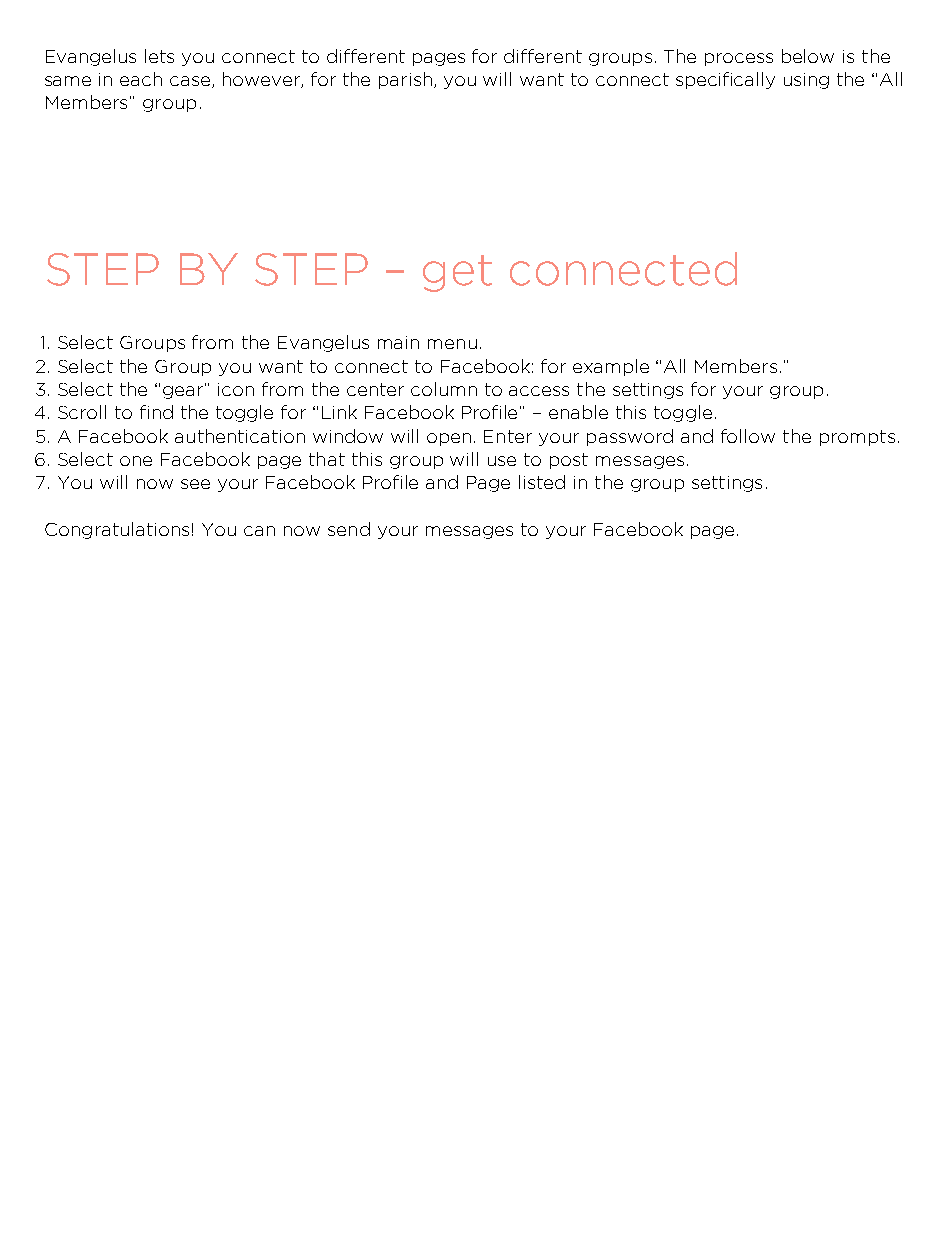 Image resolution: width=952 pixels, height=1233 pixels. I want to click on example, so click(611, 367).
